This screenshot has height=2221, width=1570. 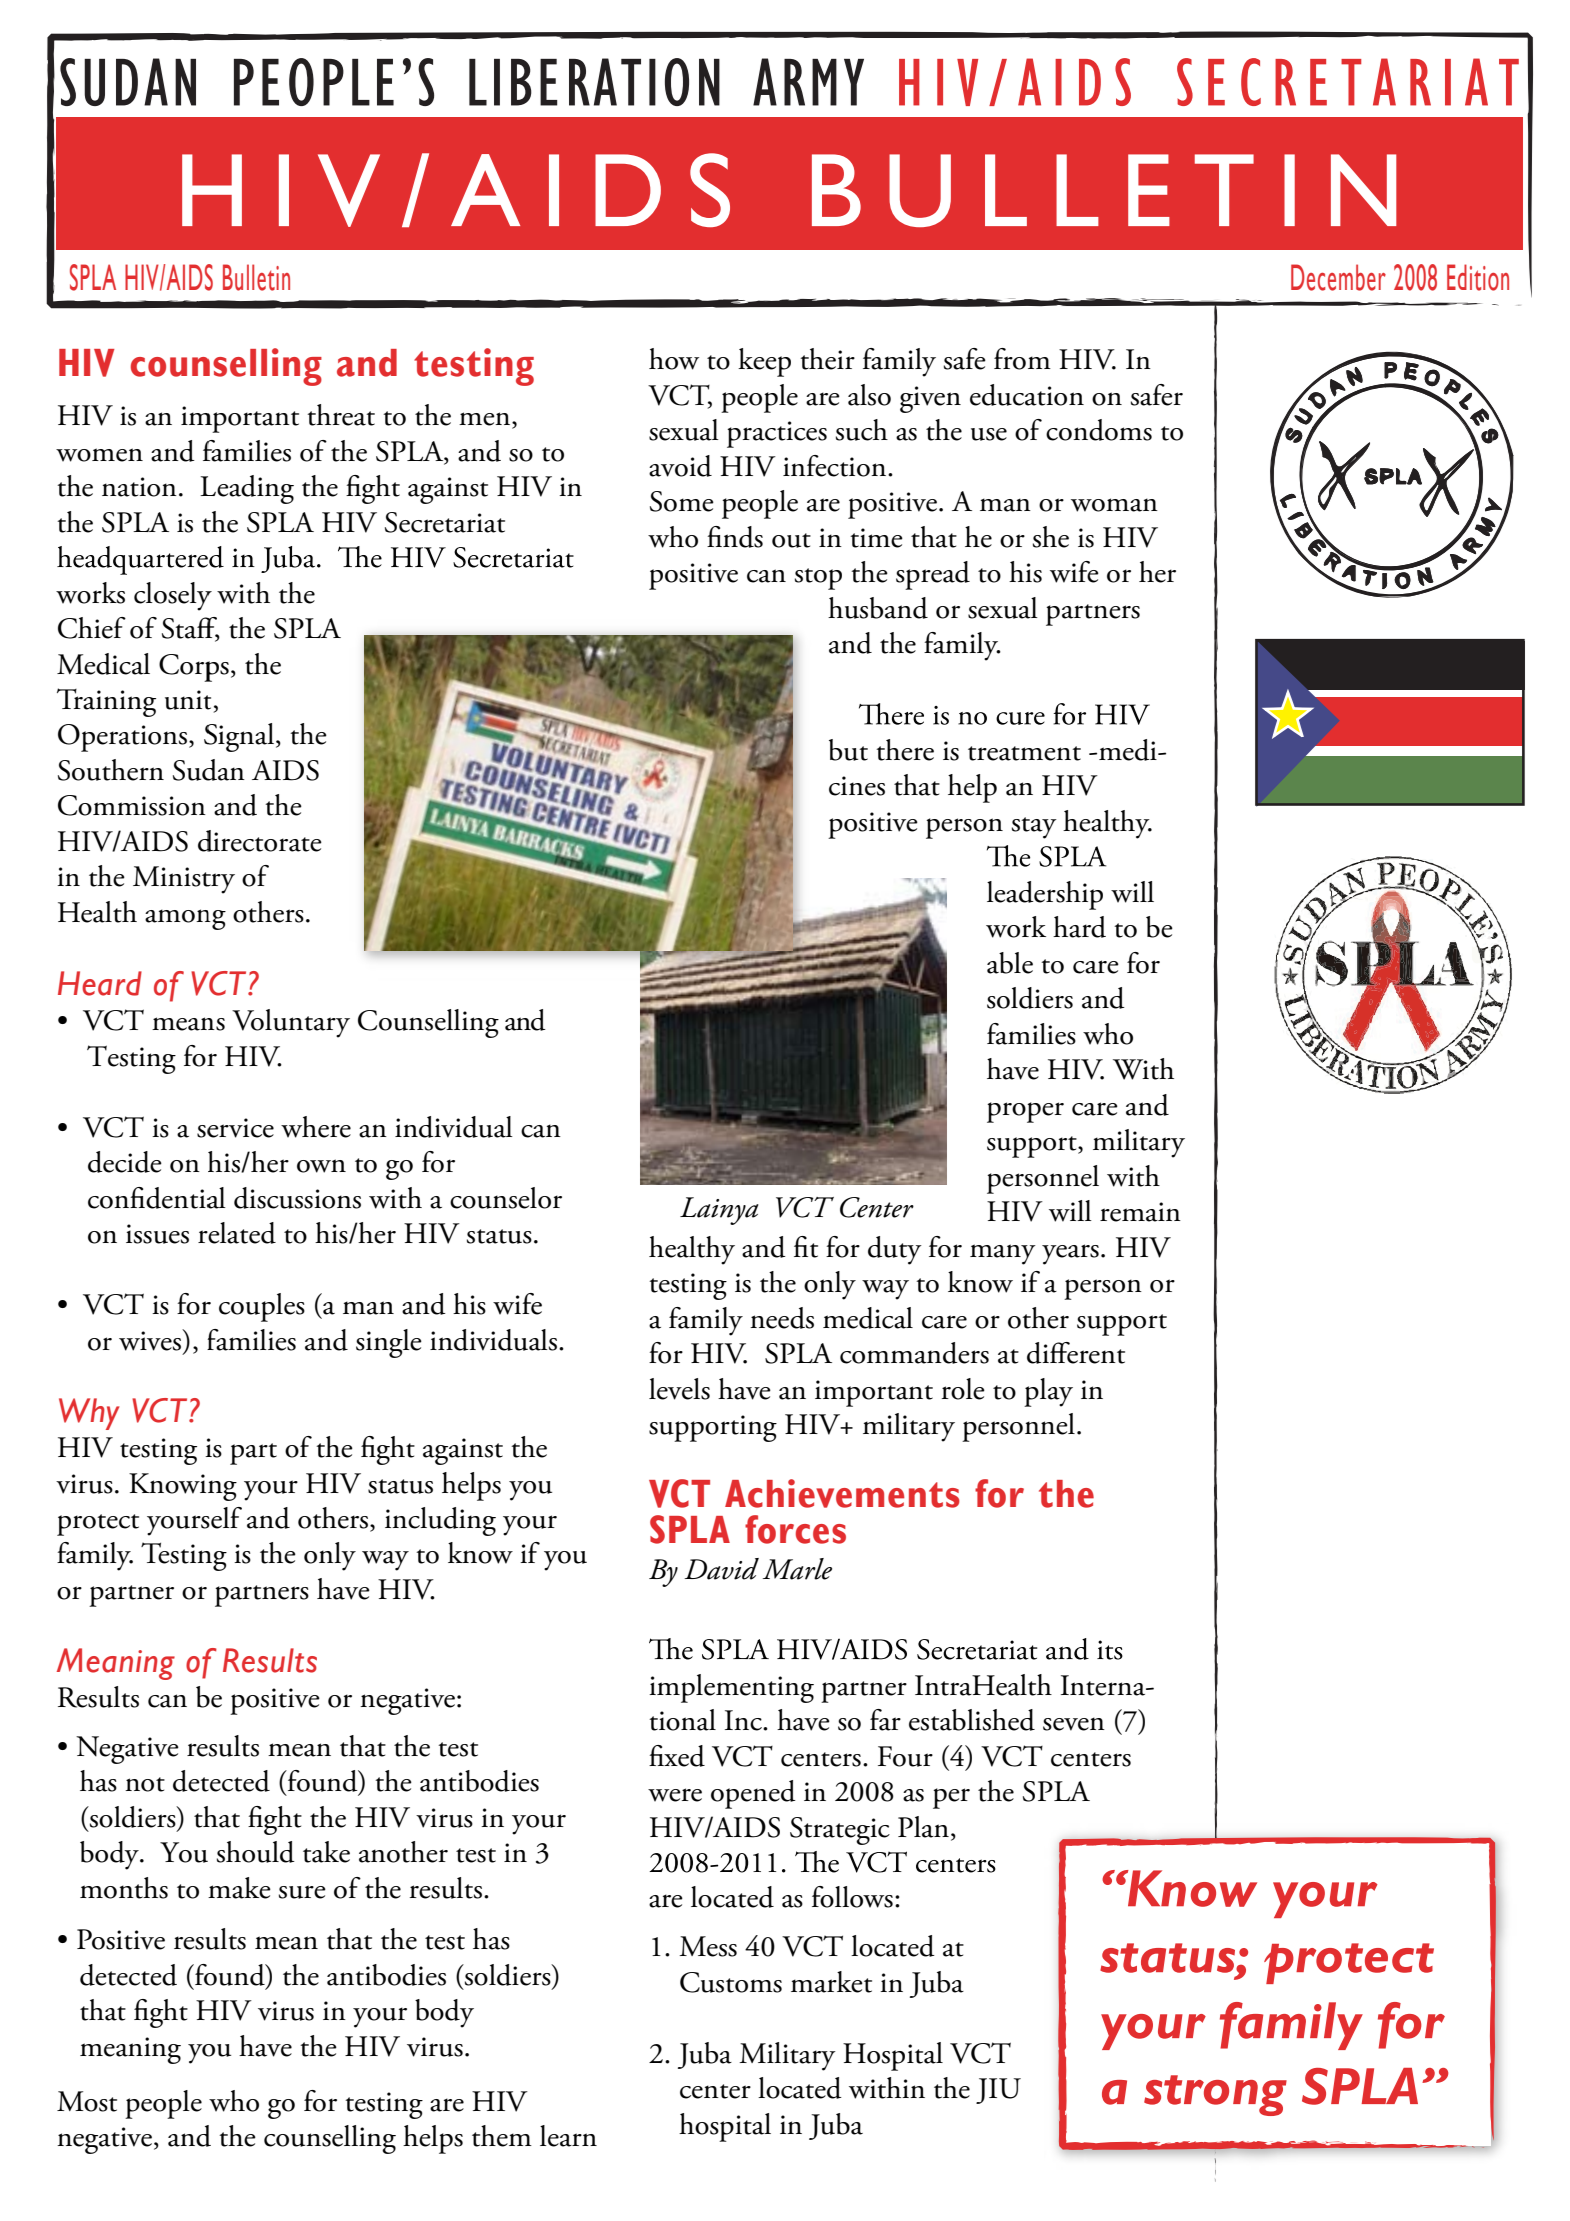 What do you see at coordinates (806, 1247) in the screenshot?
I see `fit` at bounding box center [806, 1247].
